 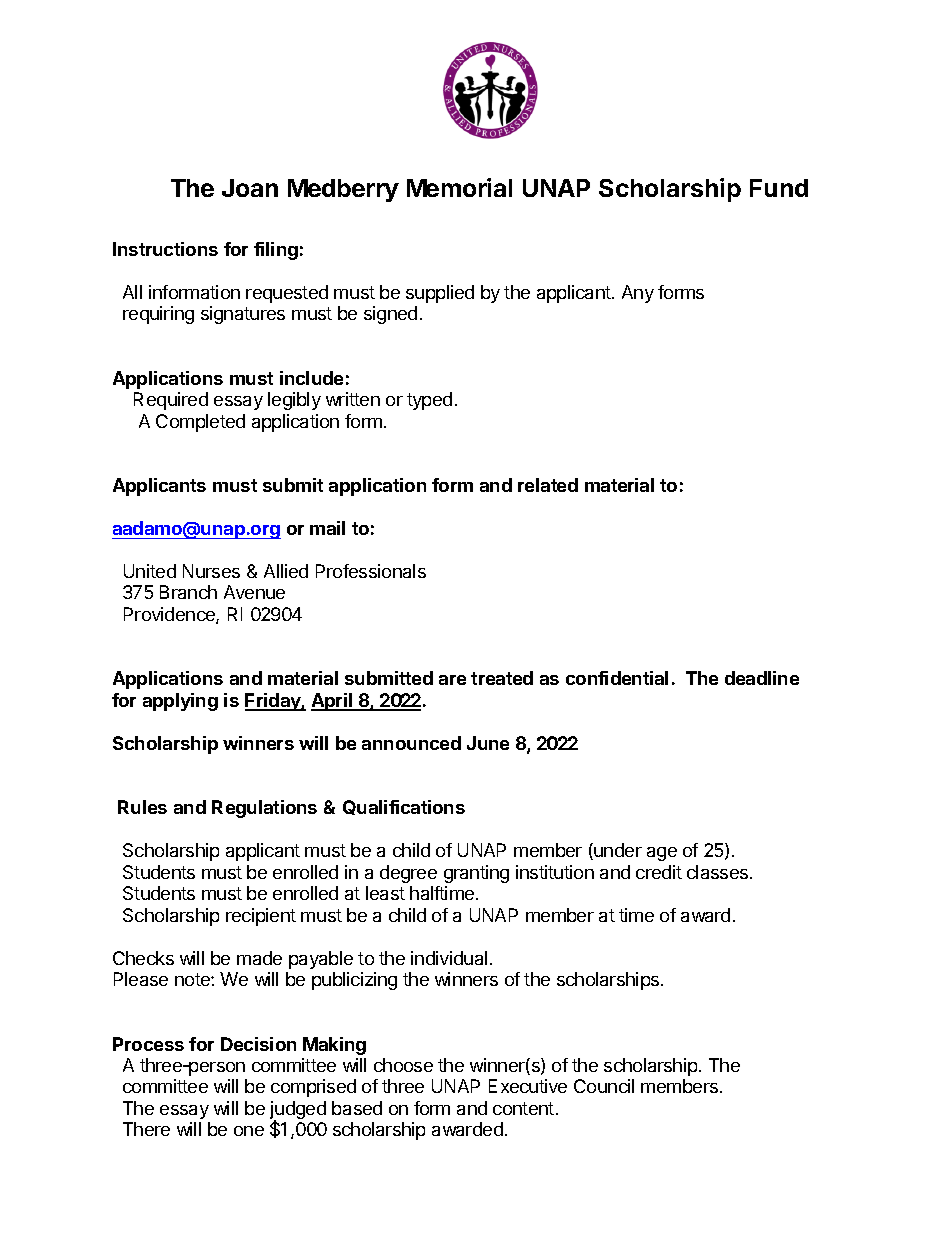 I want to click on applying, so click(x=180, y=702).
